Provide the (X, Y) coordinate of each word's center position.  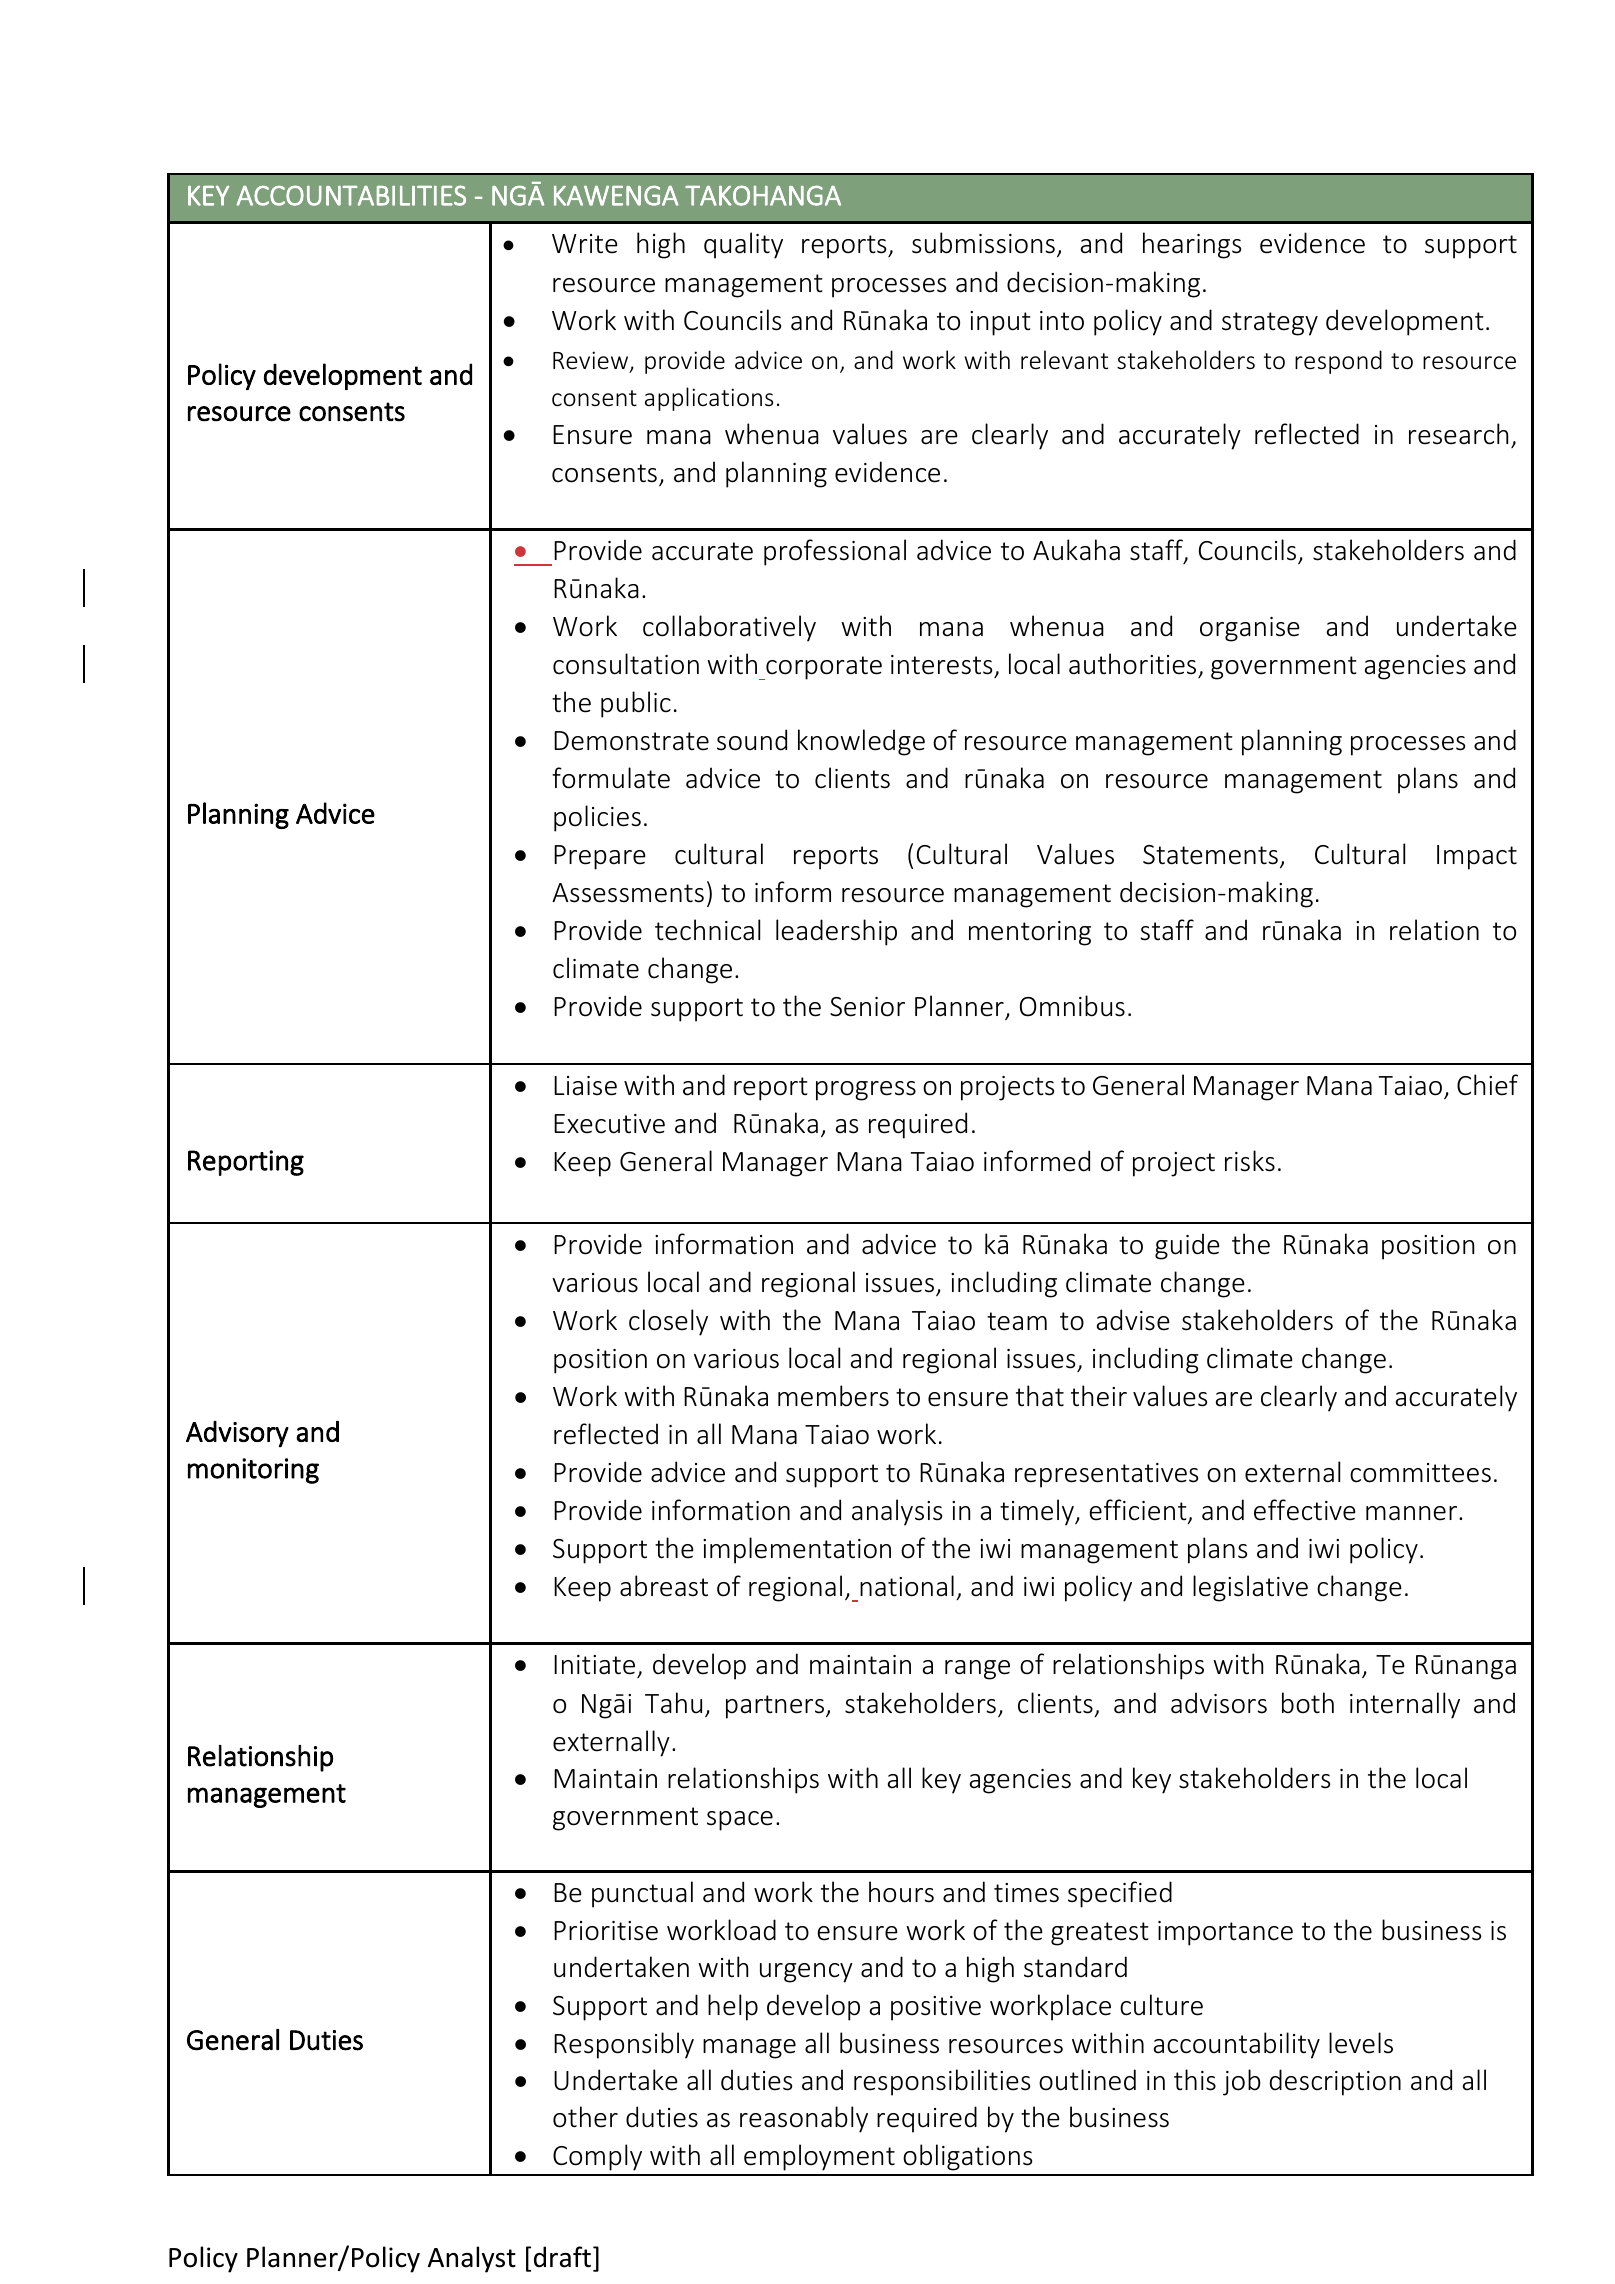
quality (743, 245)
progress (866, 1091)
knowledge (861, 742)
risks (1250, 1161)
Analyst (472, 2259)
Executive (609, 1124)
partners (776, 1707)
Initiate (594, 1665)
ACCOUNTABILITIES (351, 195)
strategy (1270, 324)
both (1308, 1703)
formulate (611, 778)
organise (1250, 629)
